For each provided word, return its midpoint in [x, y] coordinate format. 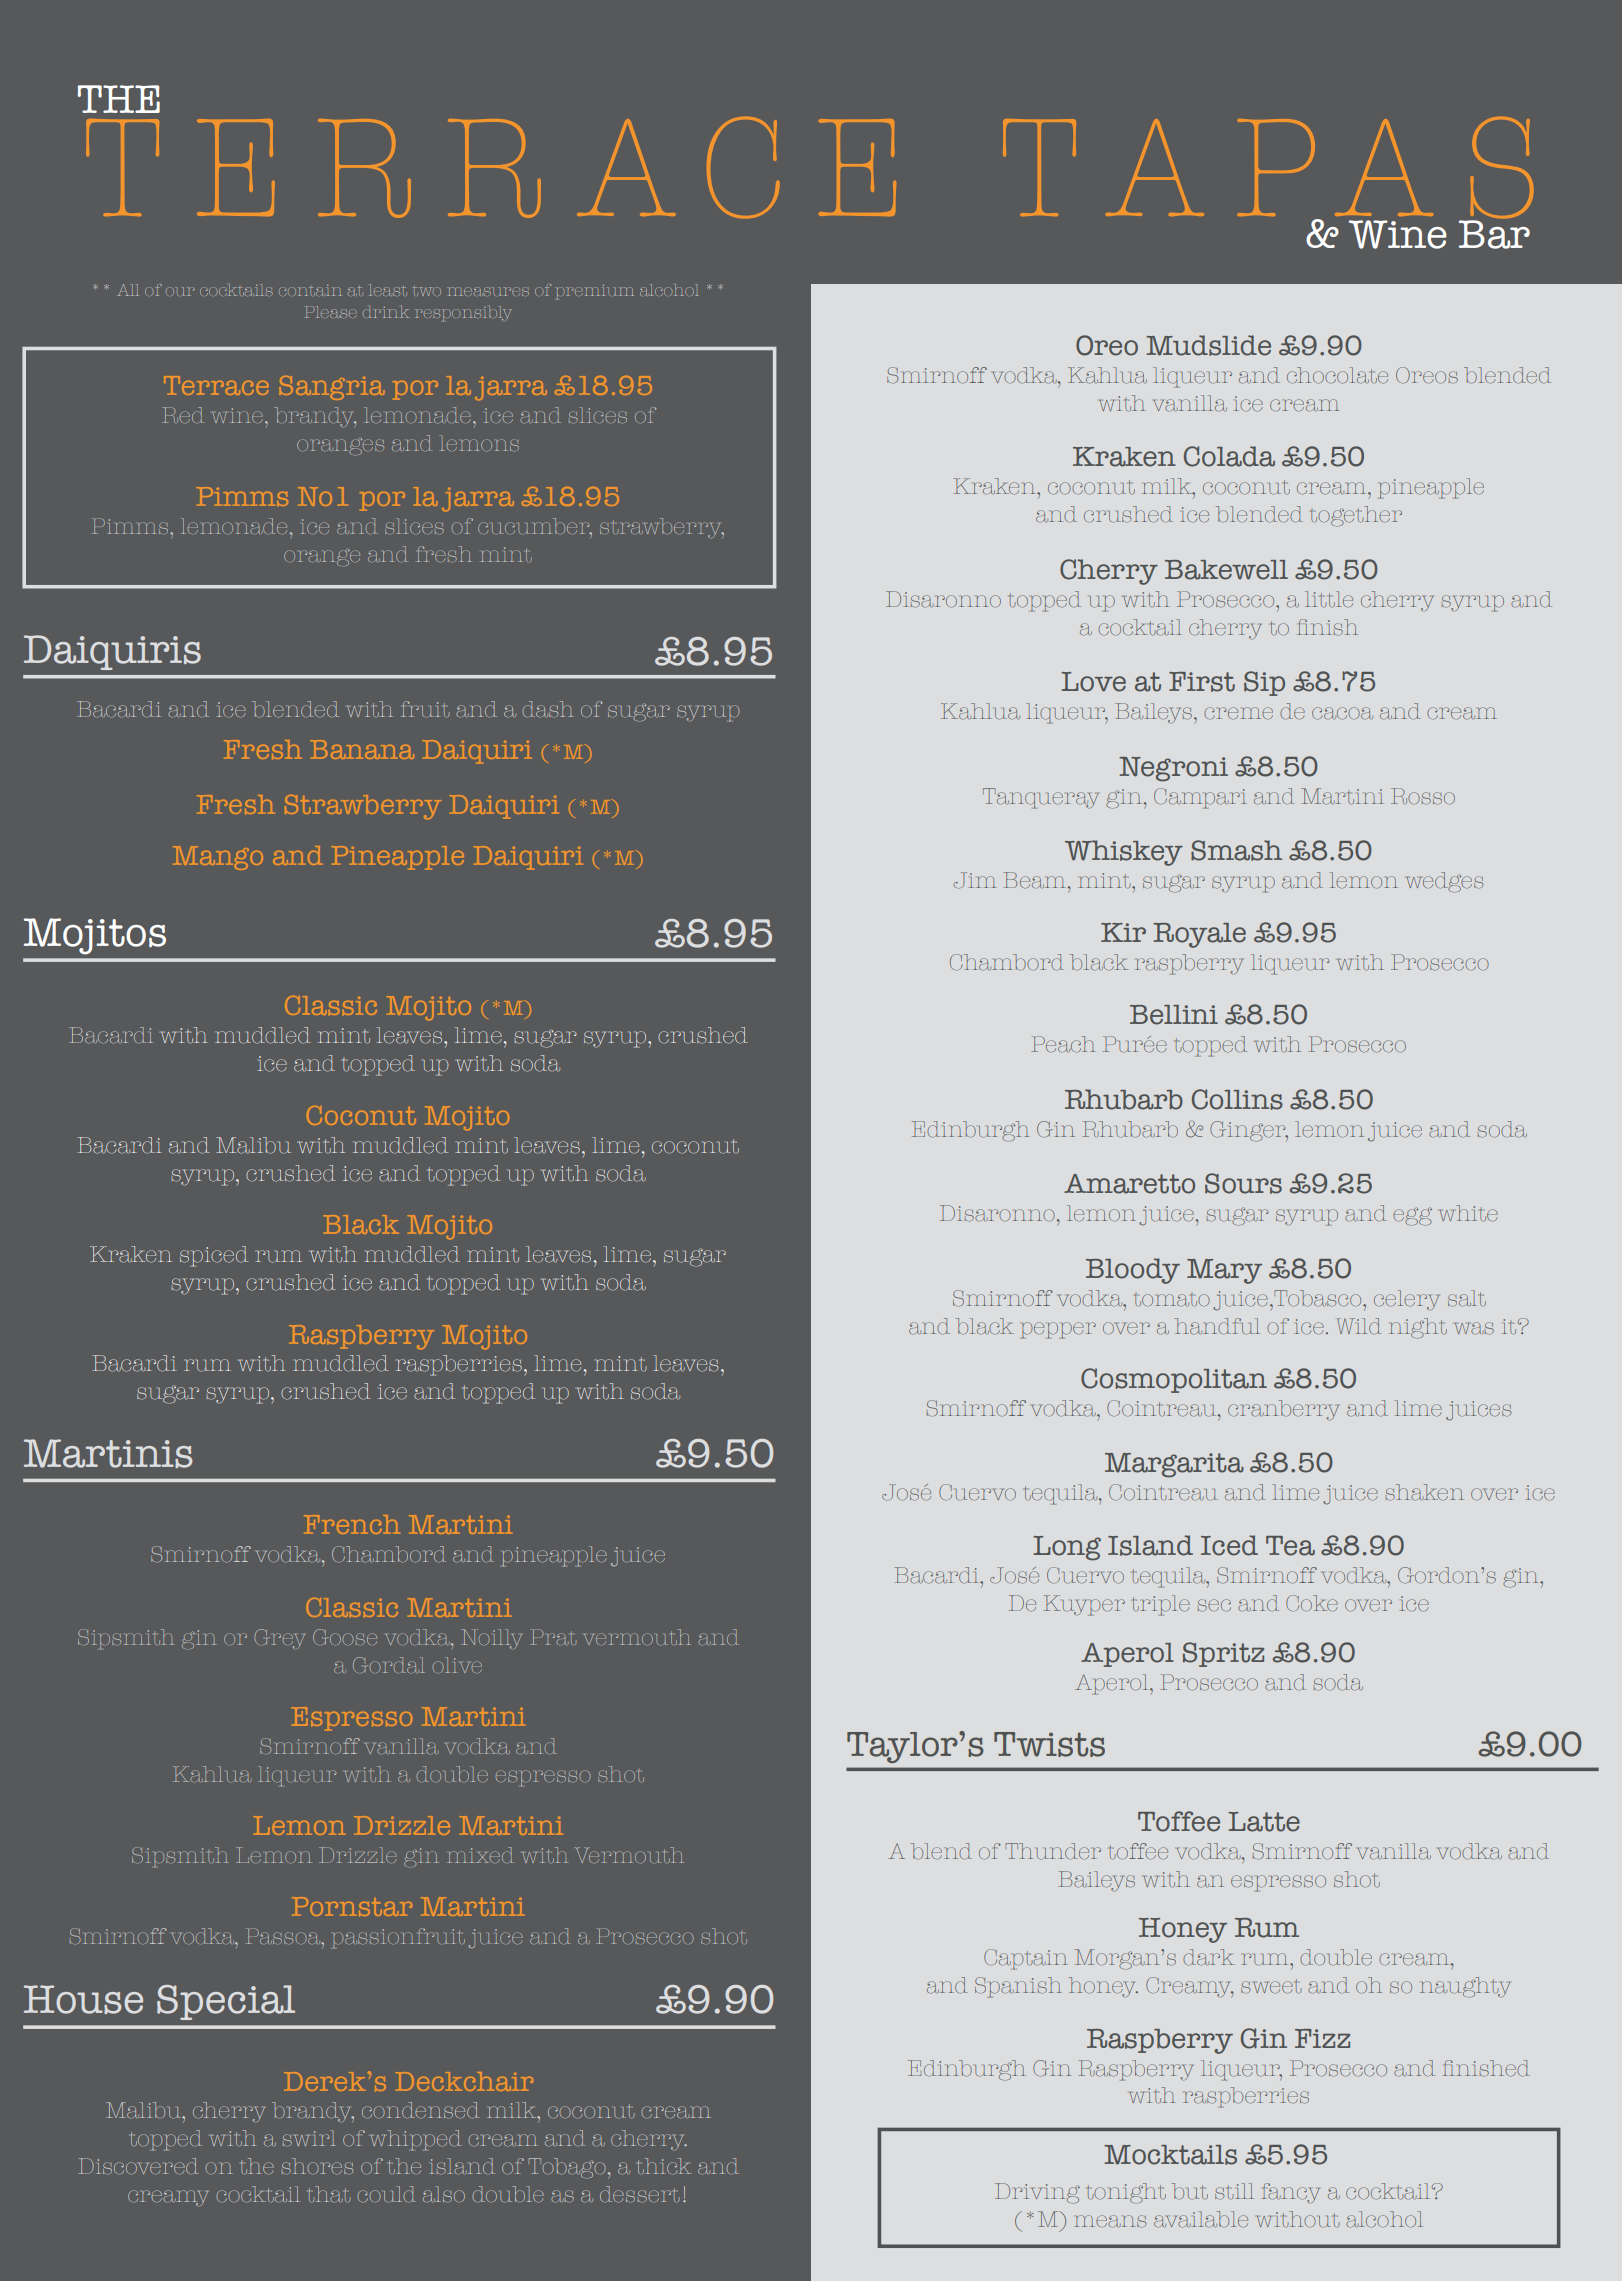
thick [664, 2166]
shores [317, 2166]
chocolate [1337, 375]
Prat [553, 1637]
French [352, 1524]
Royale [1199, 935]
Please [330, 312]
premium [595, 292]
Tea [1290, 1546]
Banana [362, 749]
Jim [975, 880]
